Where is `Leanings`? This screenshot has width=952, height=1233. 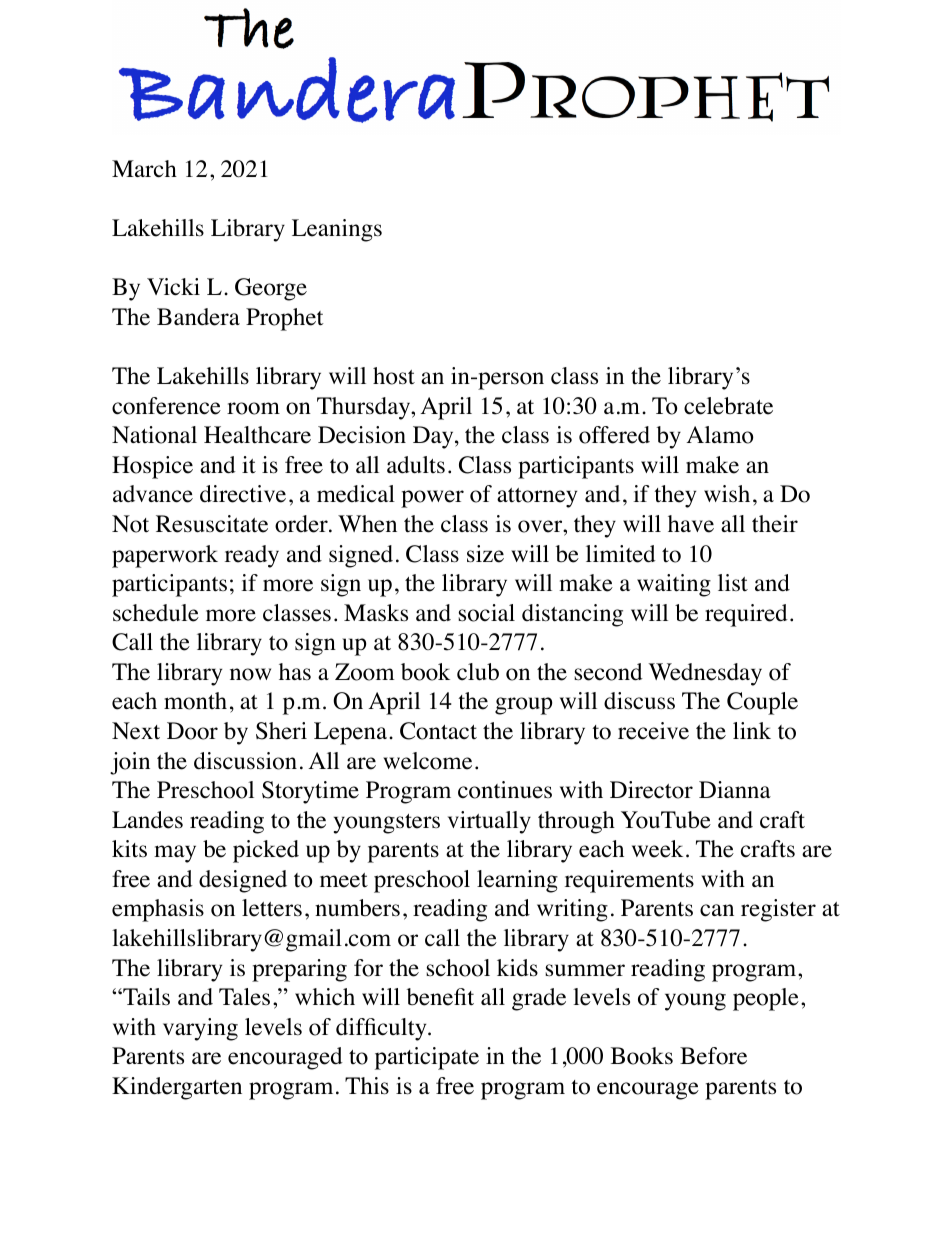
Leanings is located at coordinates (337, 230).
